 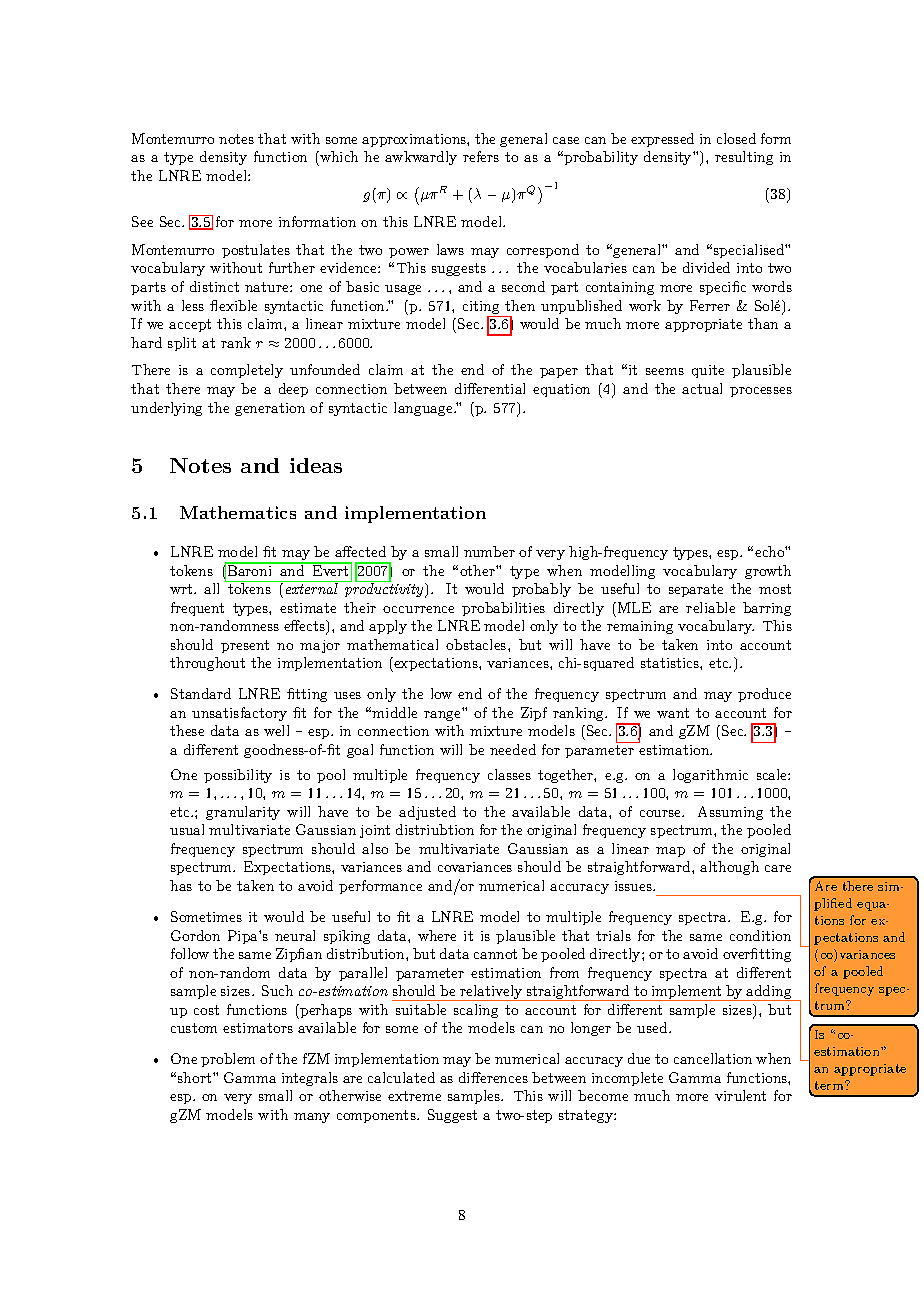 What do you see at coordinates (427, 813) in the image?
I see `adjusted` at bounding box center [427, 813].
